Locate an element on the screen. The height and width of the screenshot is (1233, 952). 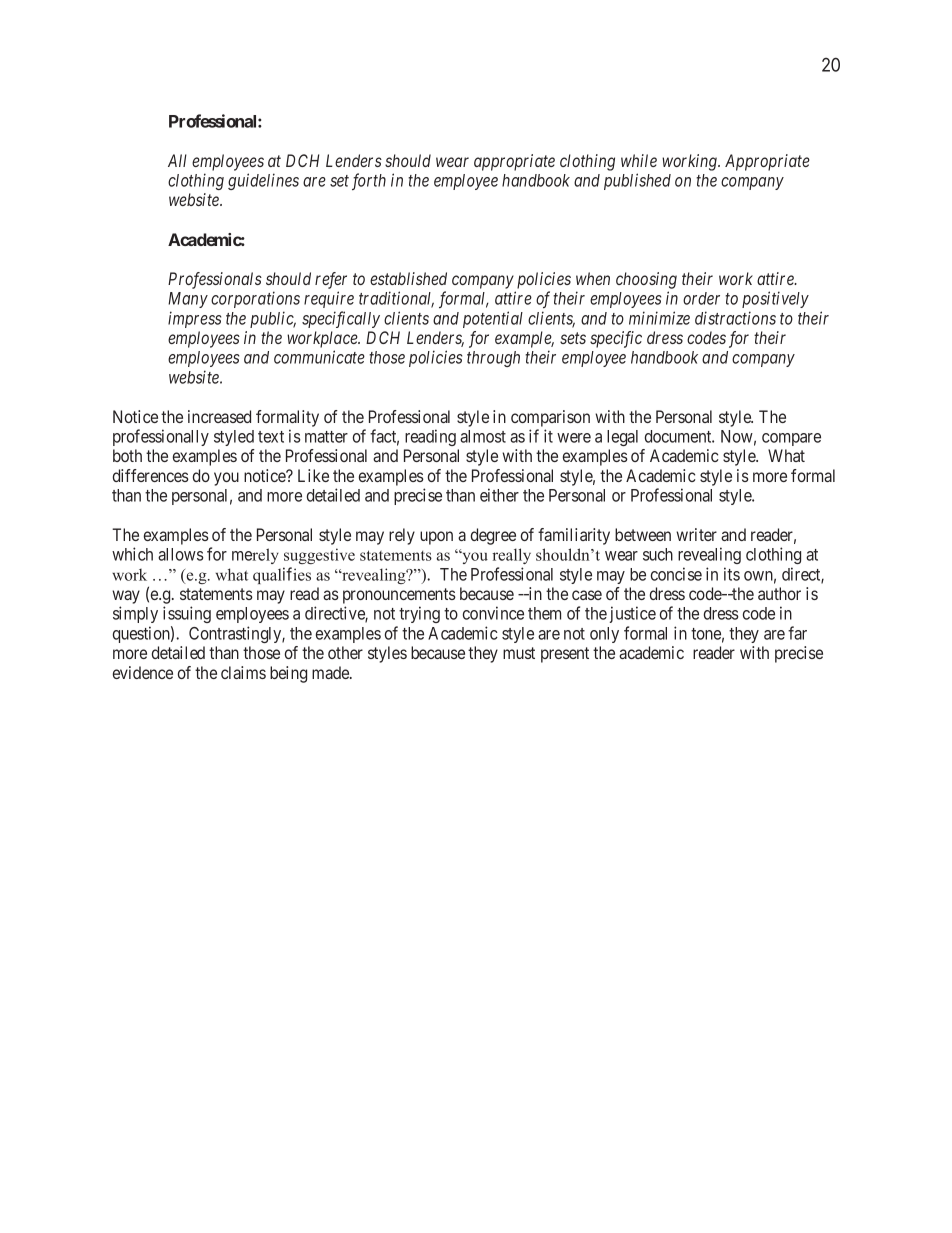
forth is located at coordinates (369, 181).
